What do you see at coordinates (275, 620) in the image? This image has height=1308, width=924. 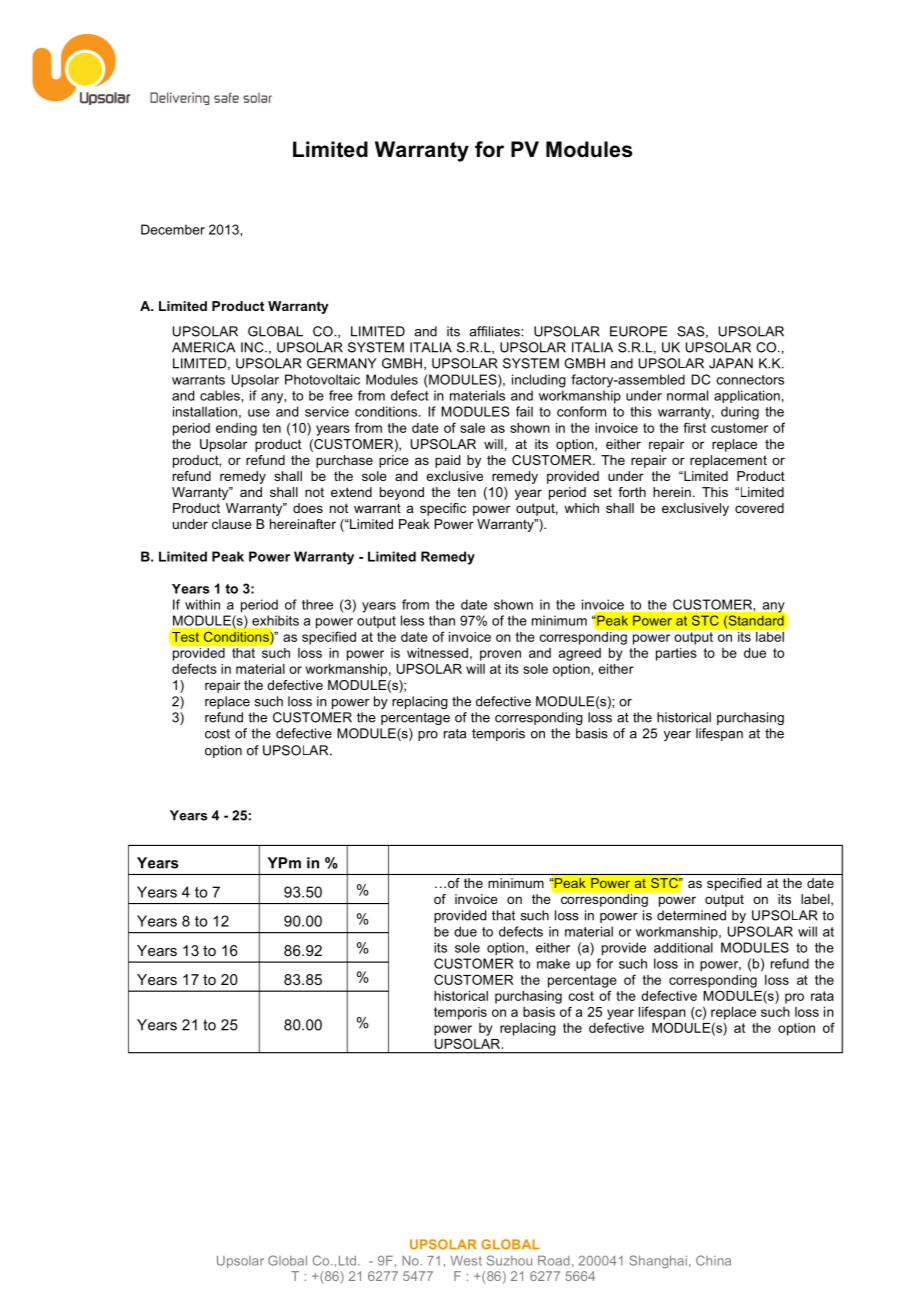 I see `exhibits` at bounding box center [275, 620].
